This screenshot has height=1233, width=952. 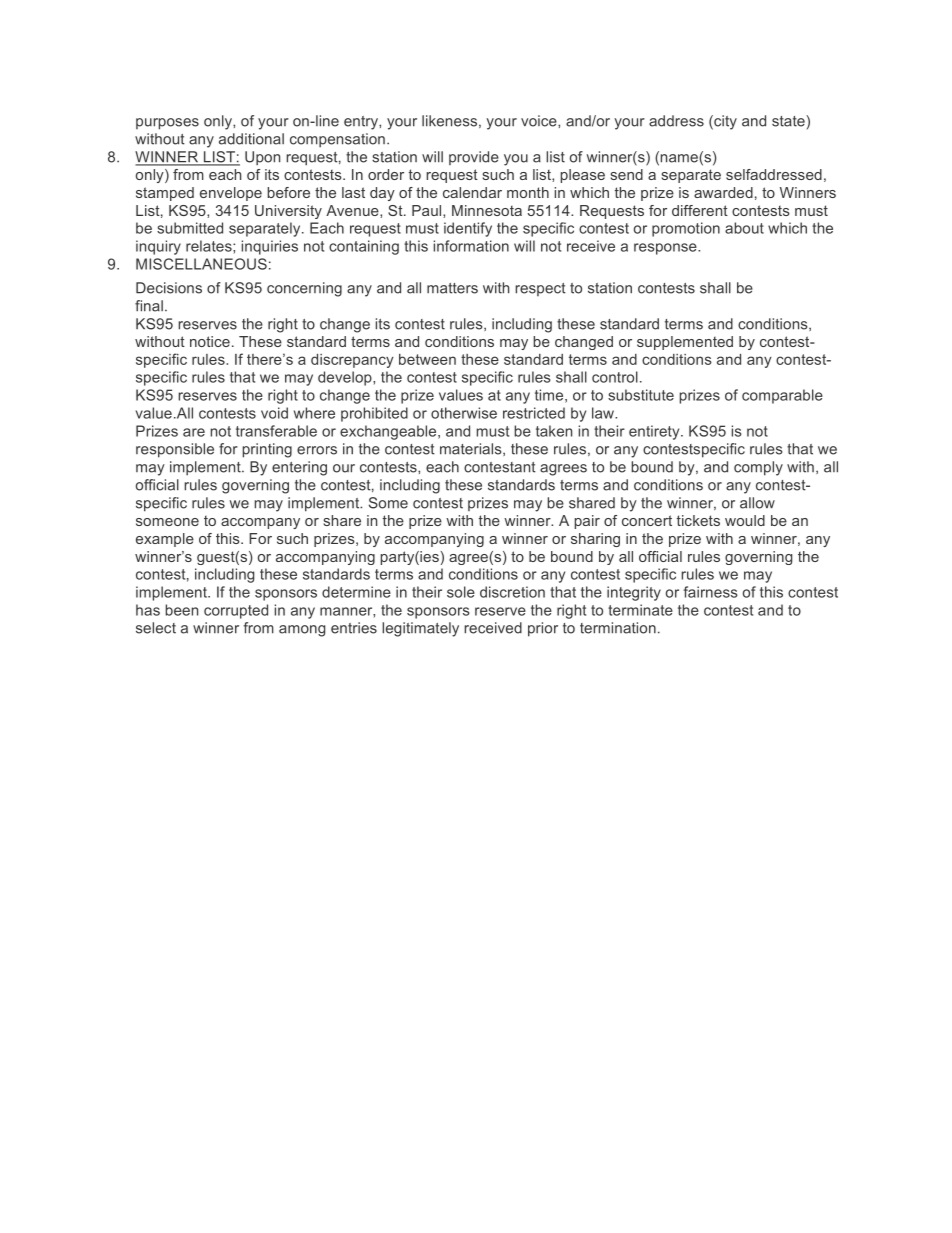 I want to click on otherwise, so click(x=464, y=413).
